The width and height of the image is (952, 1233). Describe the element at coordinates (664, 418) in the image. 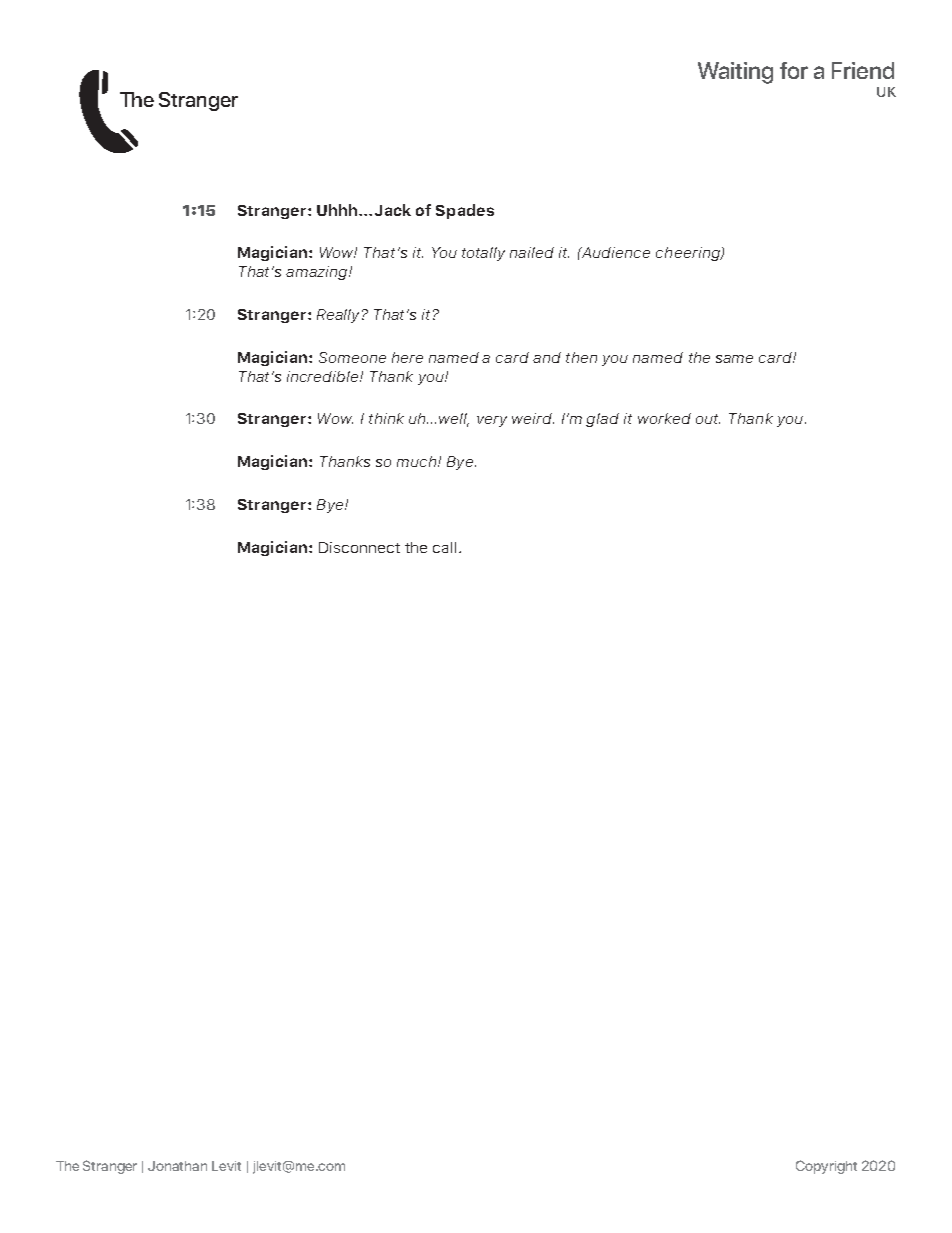

I see `worked` at that location.
